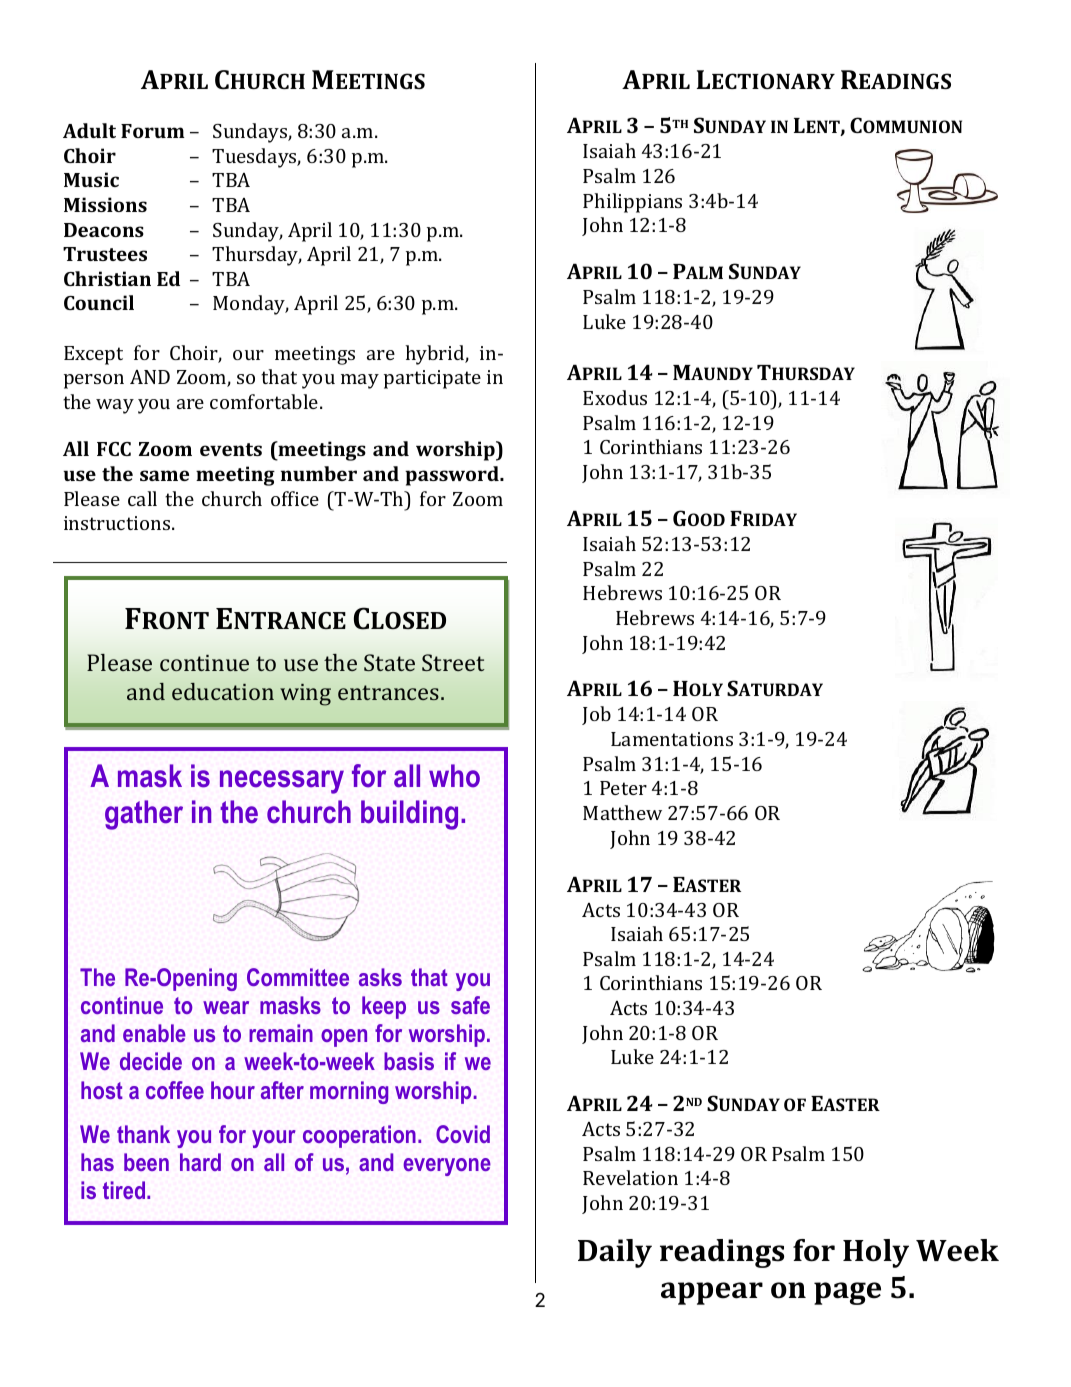  What do you see at coordinates (142, 498) in the page?
I see `call` at bounding box center [142, 498].
